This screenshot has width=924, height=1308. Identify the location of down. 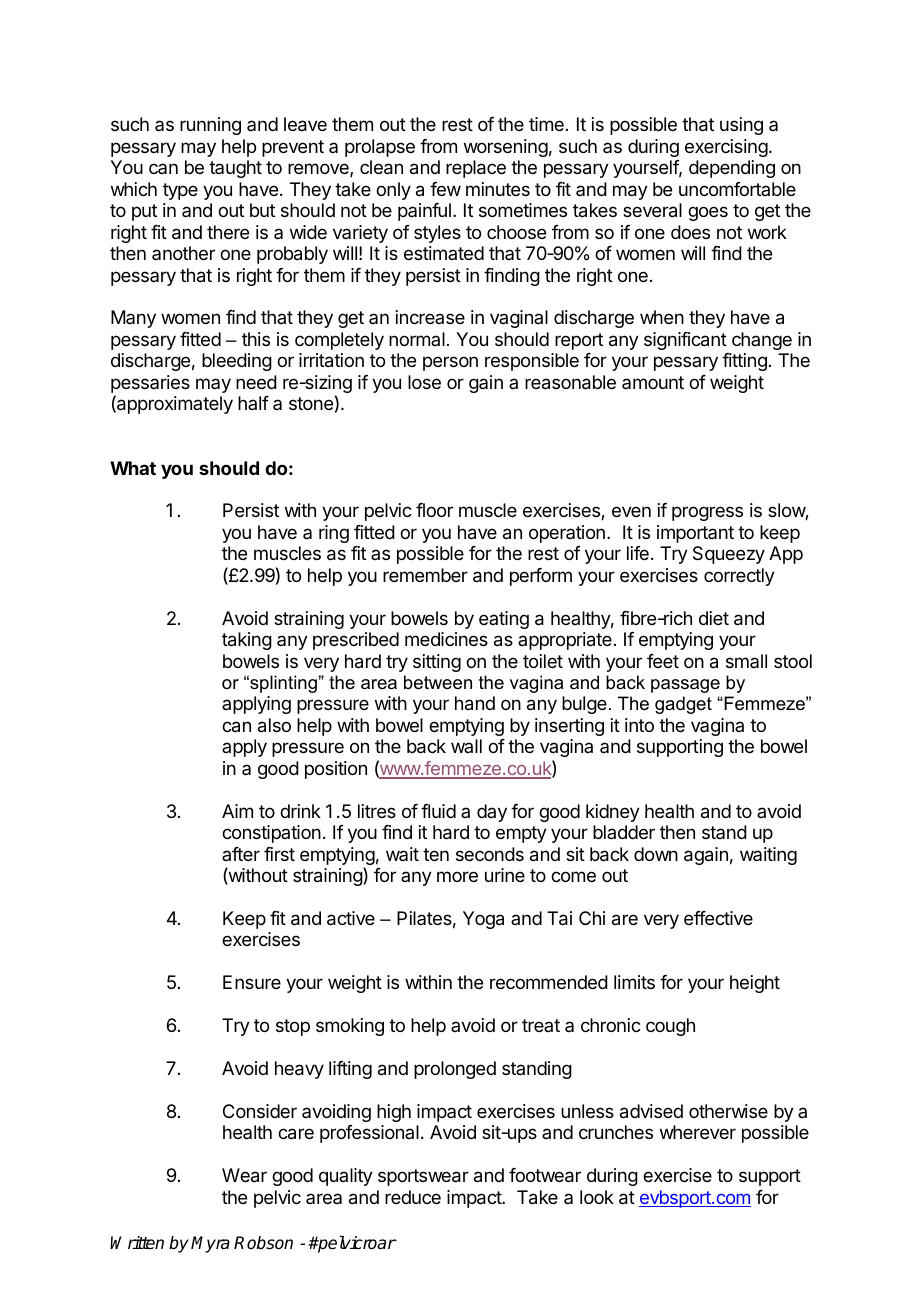
(656, 854).
